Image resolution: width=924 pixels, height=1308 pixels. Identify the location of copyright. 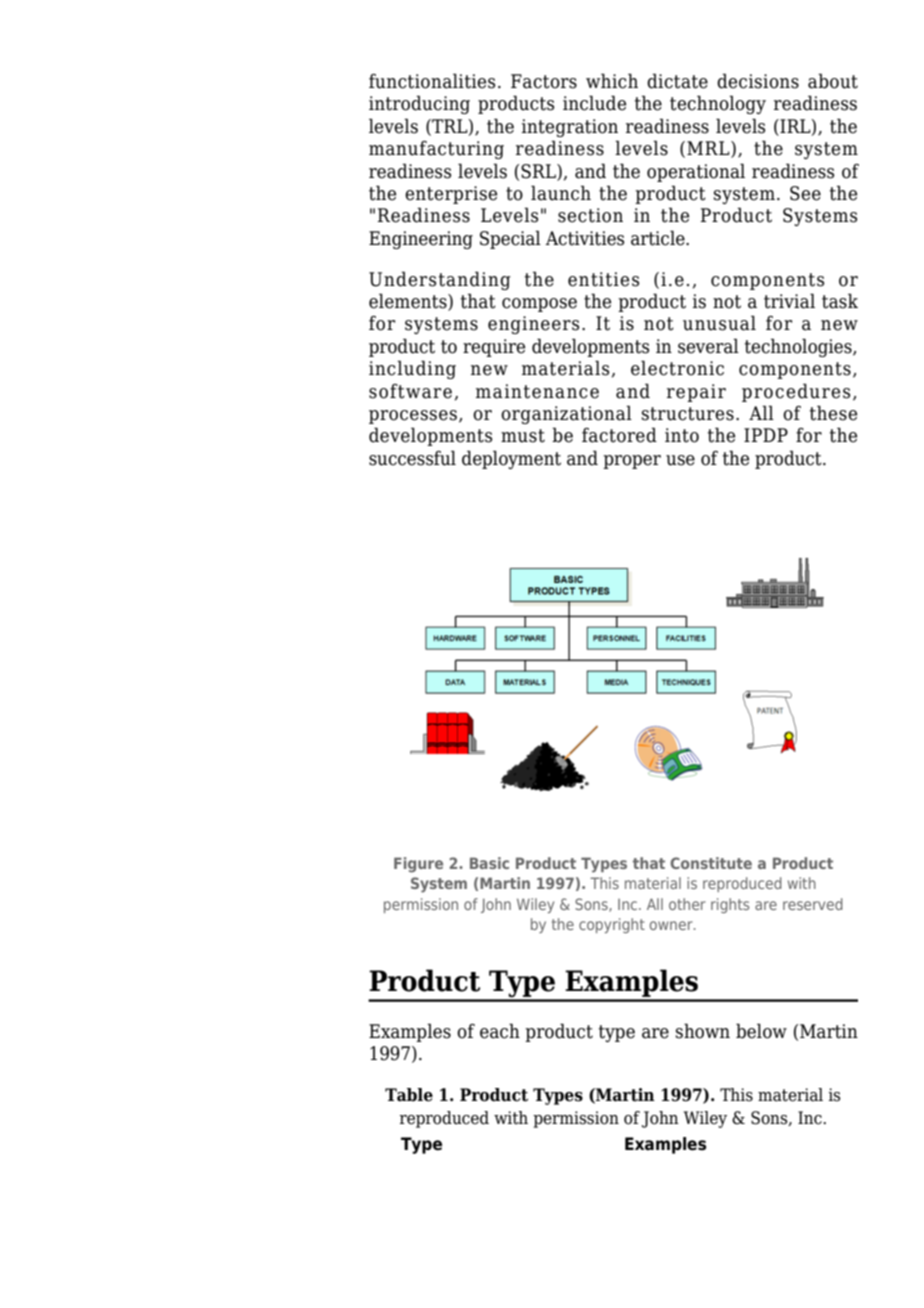
(612, 925).
